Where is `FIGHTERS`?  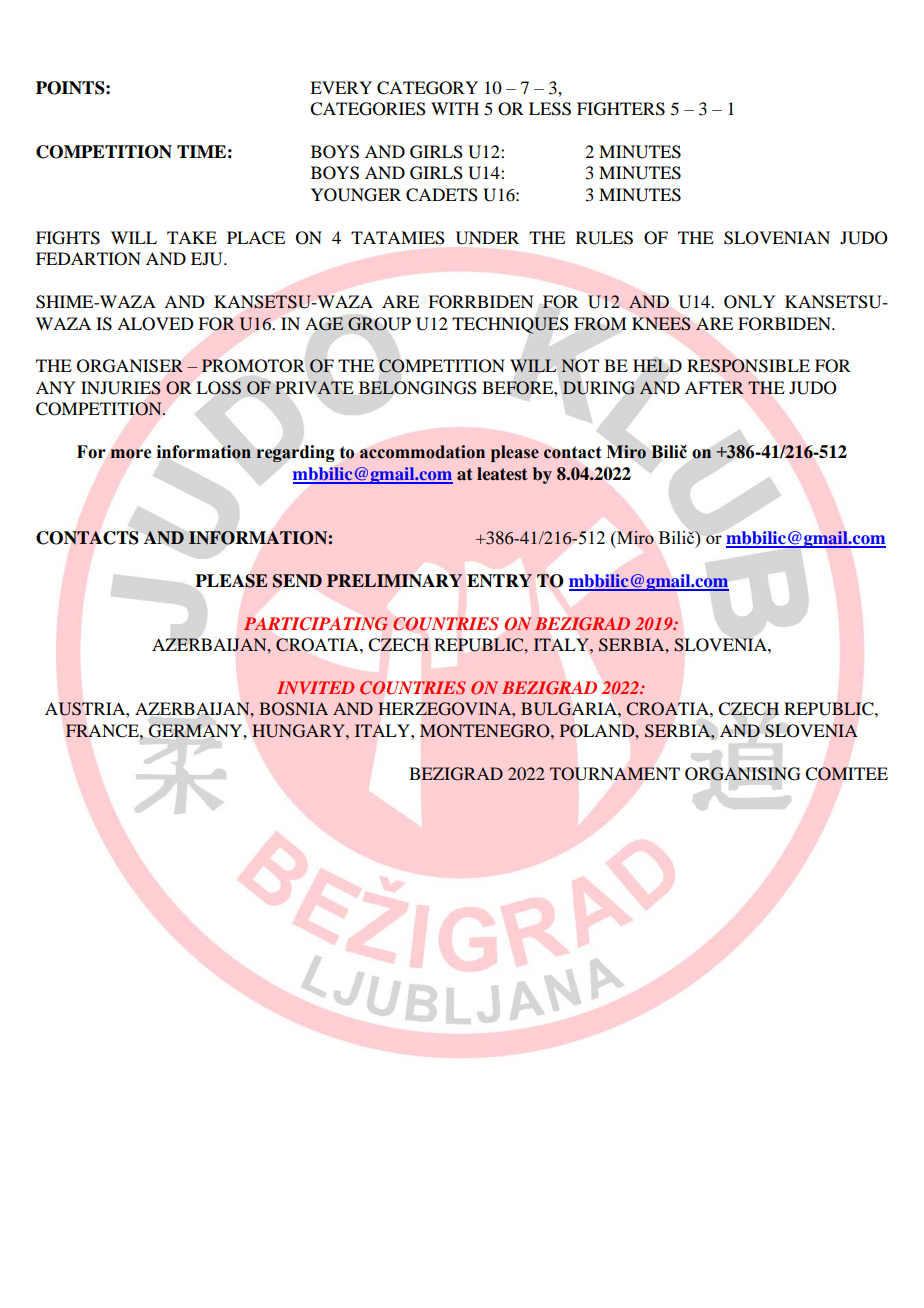 FIGHTERS is located at coordinates (621, 109).
